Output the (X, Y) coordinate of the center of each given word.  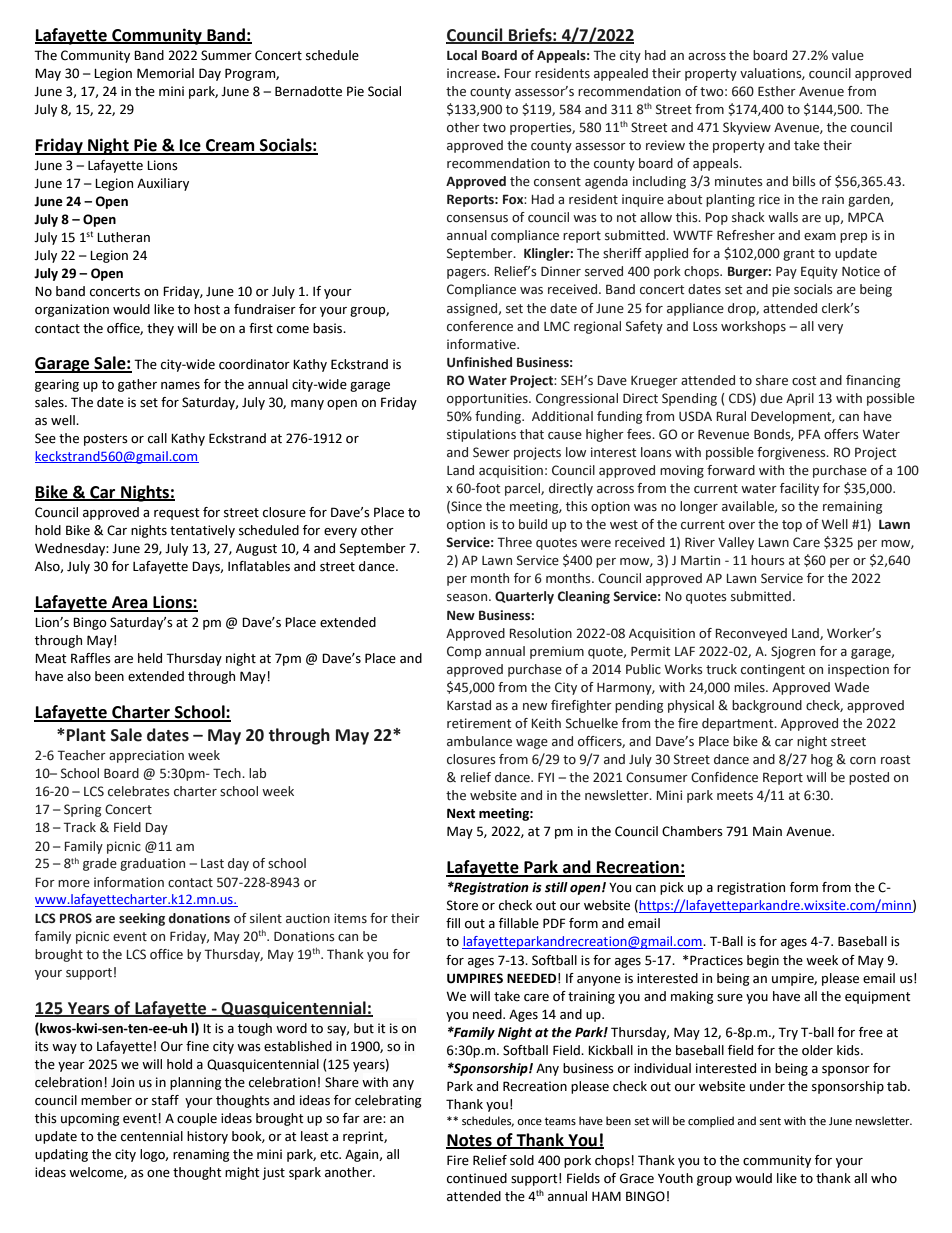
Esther (777, 91)
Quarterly (524, 597)
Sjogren (793, 652)
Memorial (165, 73)
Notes (470, 1141)
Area (129, 603)
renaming (201, 1155)
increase (472, 73)
